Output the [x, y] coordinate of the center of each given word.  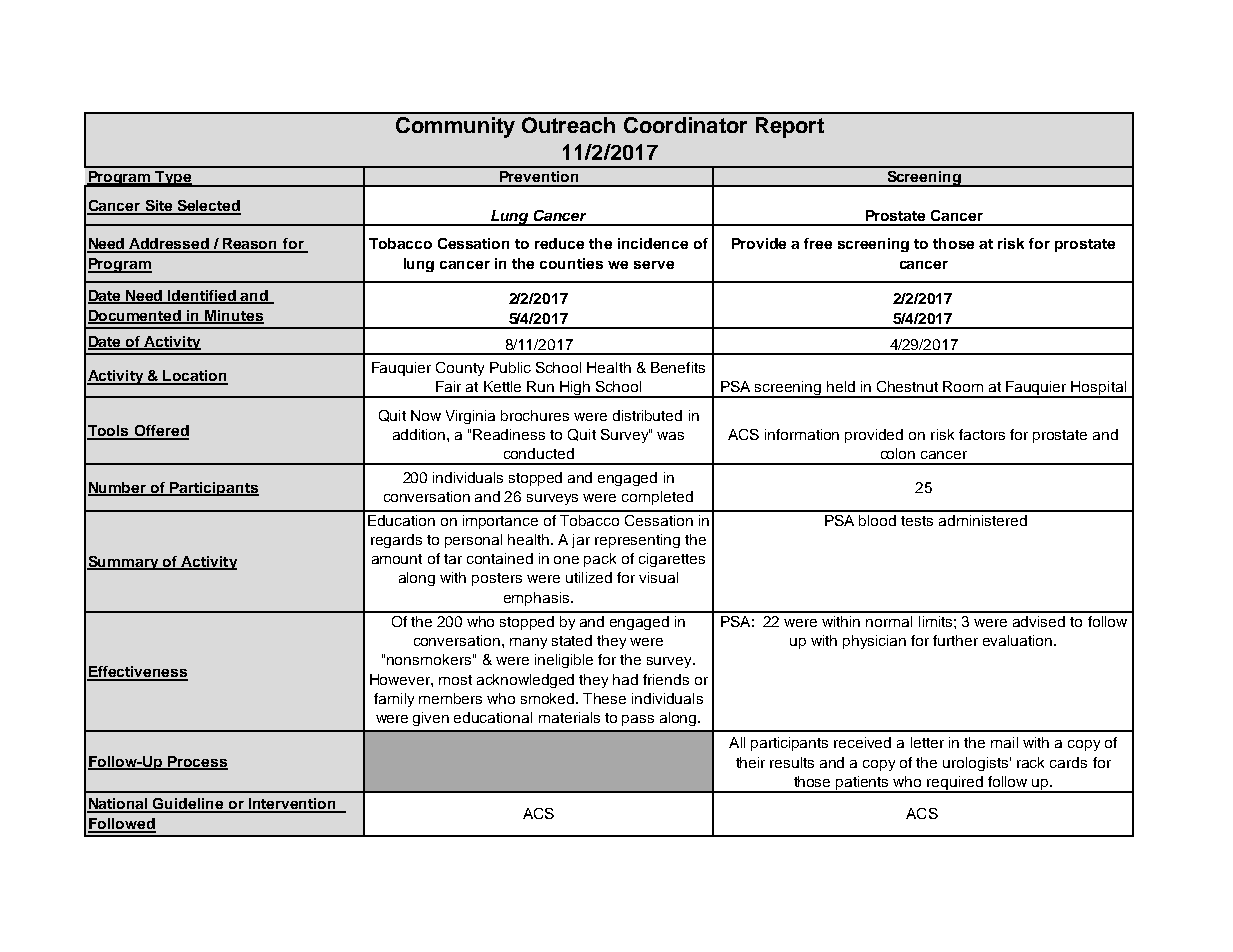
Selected [208, 207]
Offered [160, 432]
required [955, 784]
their [750, 762]
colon [898, 453]
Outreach [568, 125]
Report [790, 127]
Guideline [189, 805]
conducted [539, 453]
